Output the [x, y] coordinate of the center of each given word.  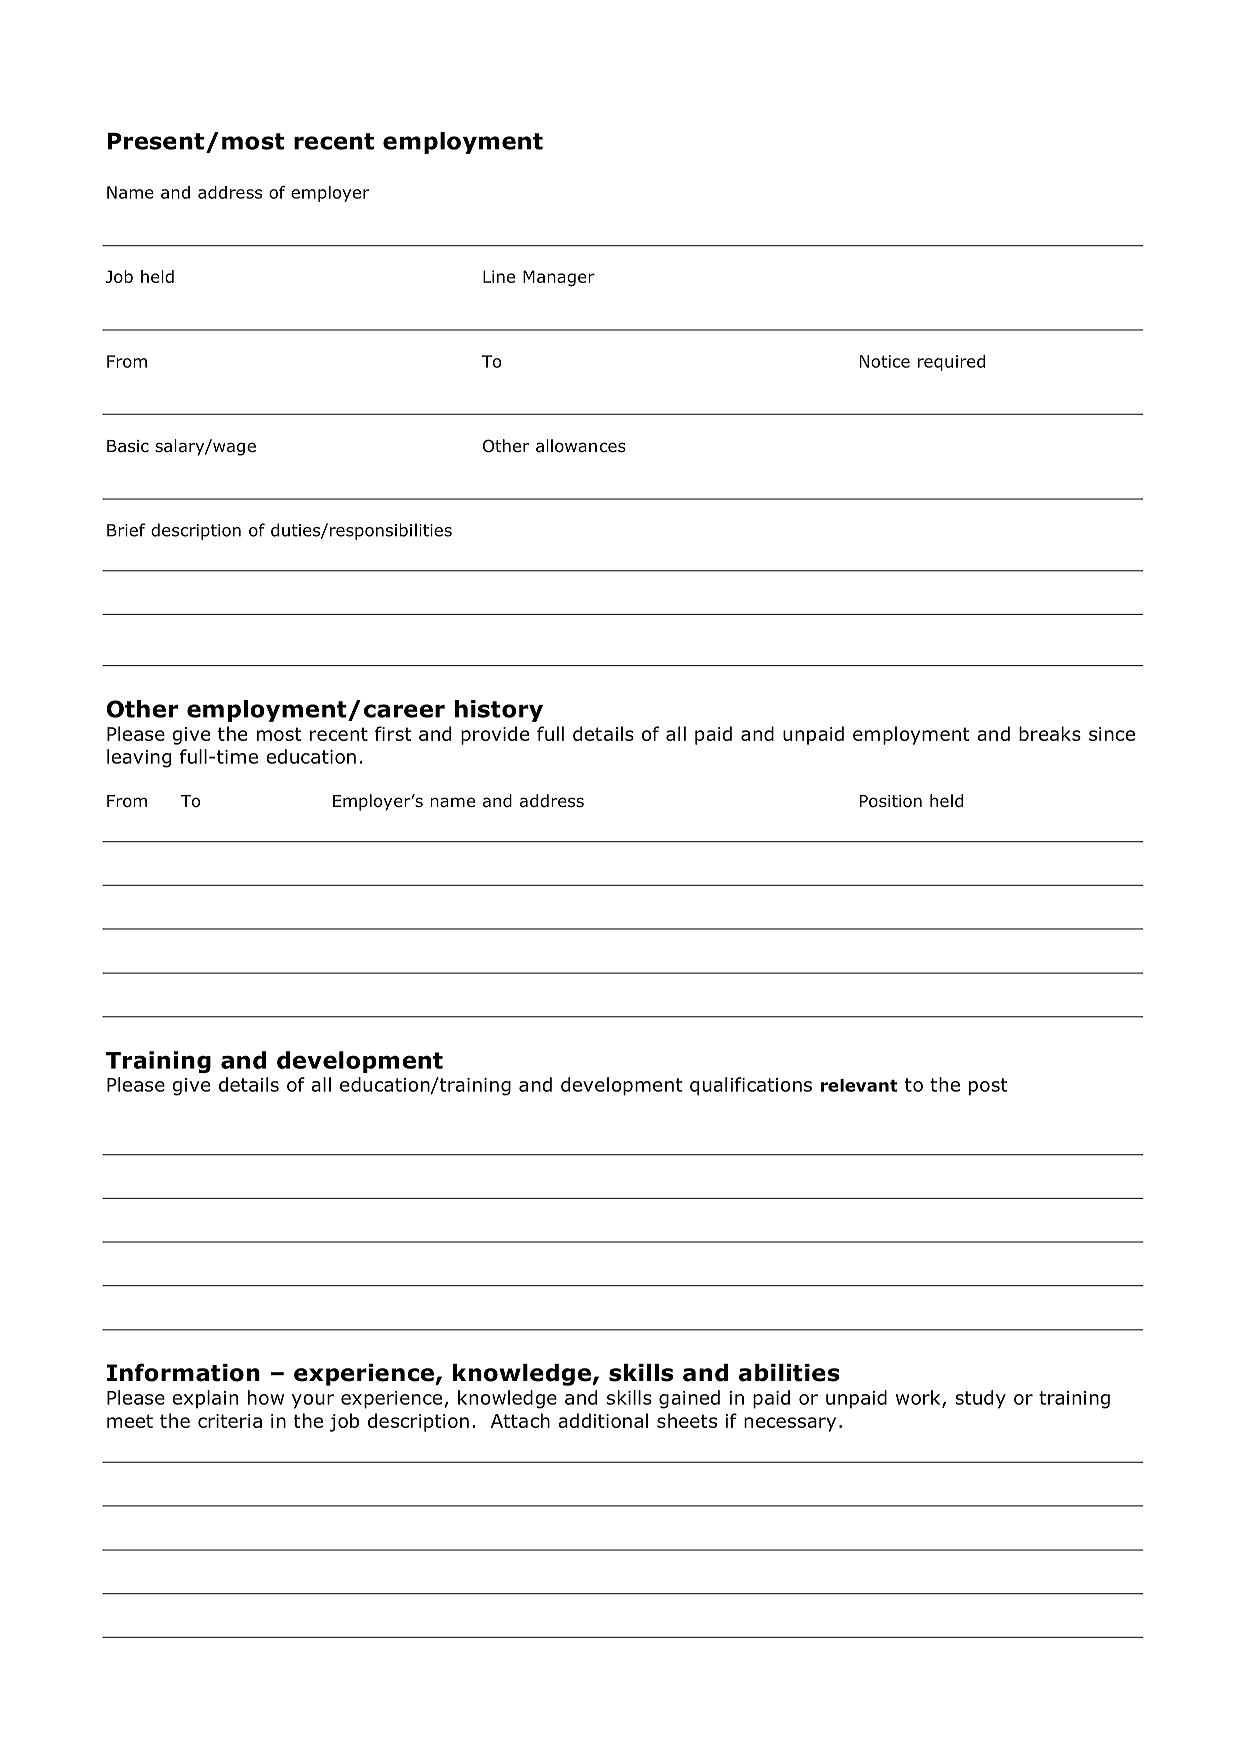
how [266, 1397]
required [951, 363]
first [393, 733]
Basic [128, 446]
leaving [139, 758]
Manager [559, 278]
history [499, 711]
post [988, 1087]
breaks [1050, 733]
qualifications [751, 1086]
